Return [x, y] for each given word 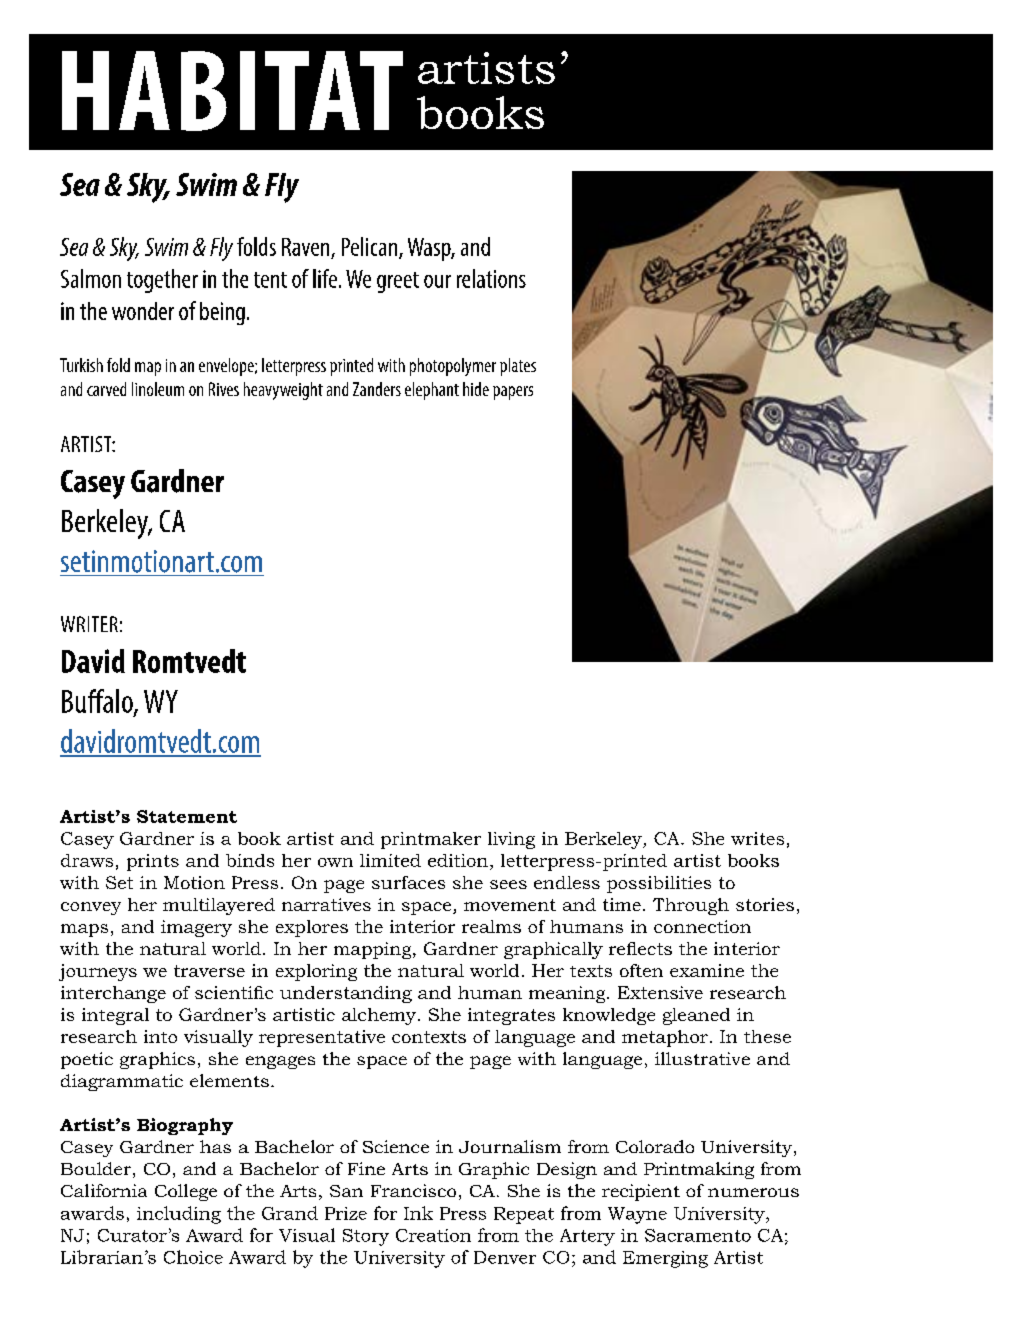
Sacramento [698, 1235]
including [179, 1215]
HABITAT [232, 91]
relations [491, 278]
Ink [418, 1213]
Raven [305, 247]
